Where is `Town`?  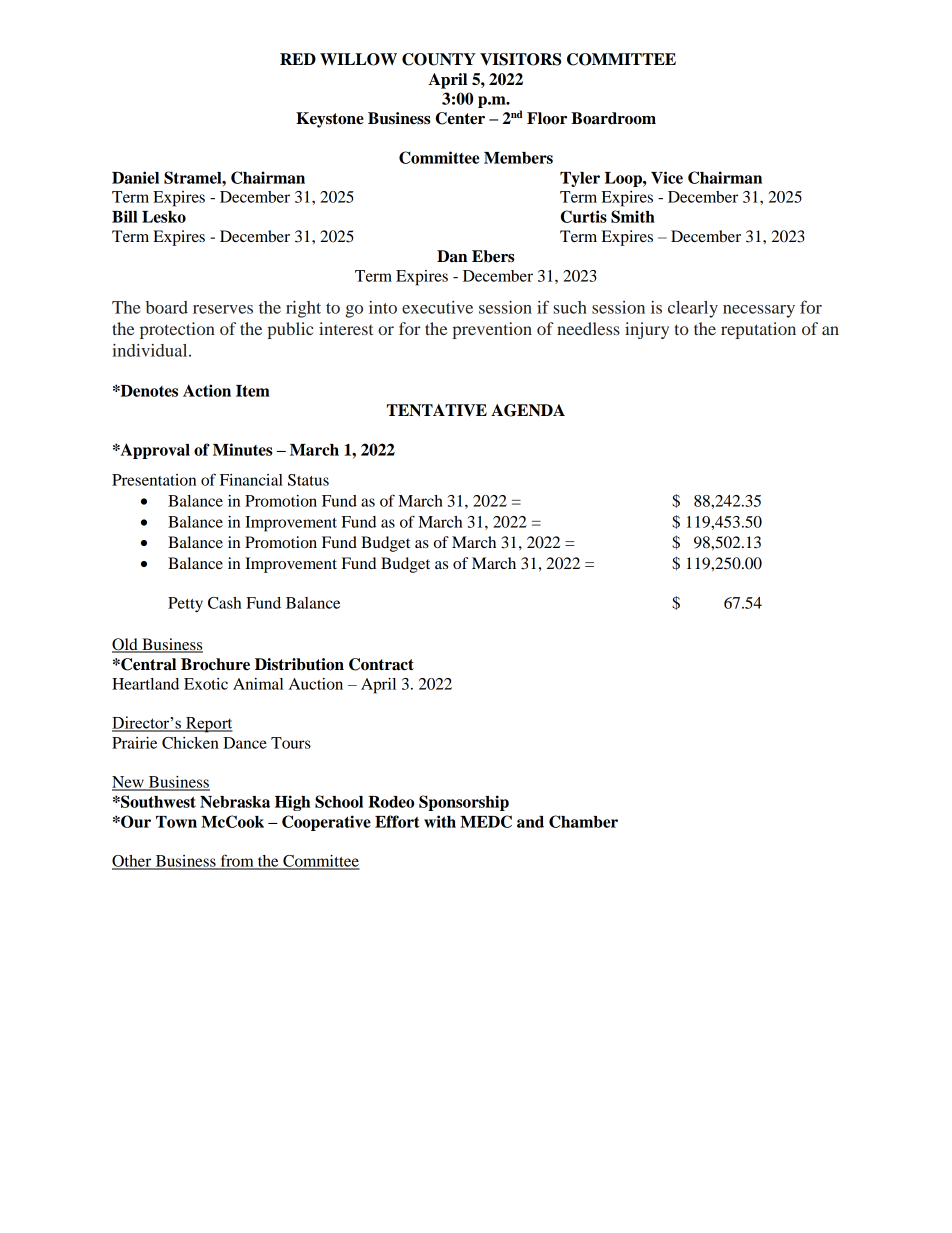 Town is located at coordinates (176, 822).
